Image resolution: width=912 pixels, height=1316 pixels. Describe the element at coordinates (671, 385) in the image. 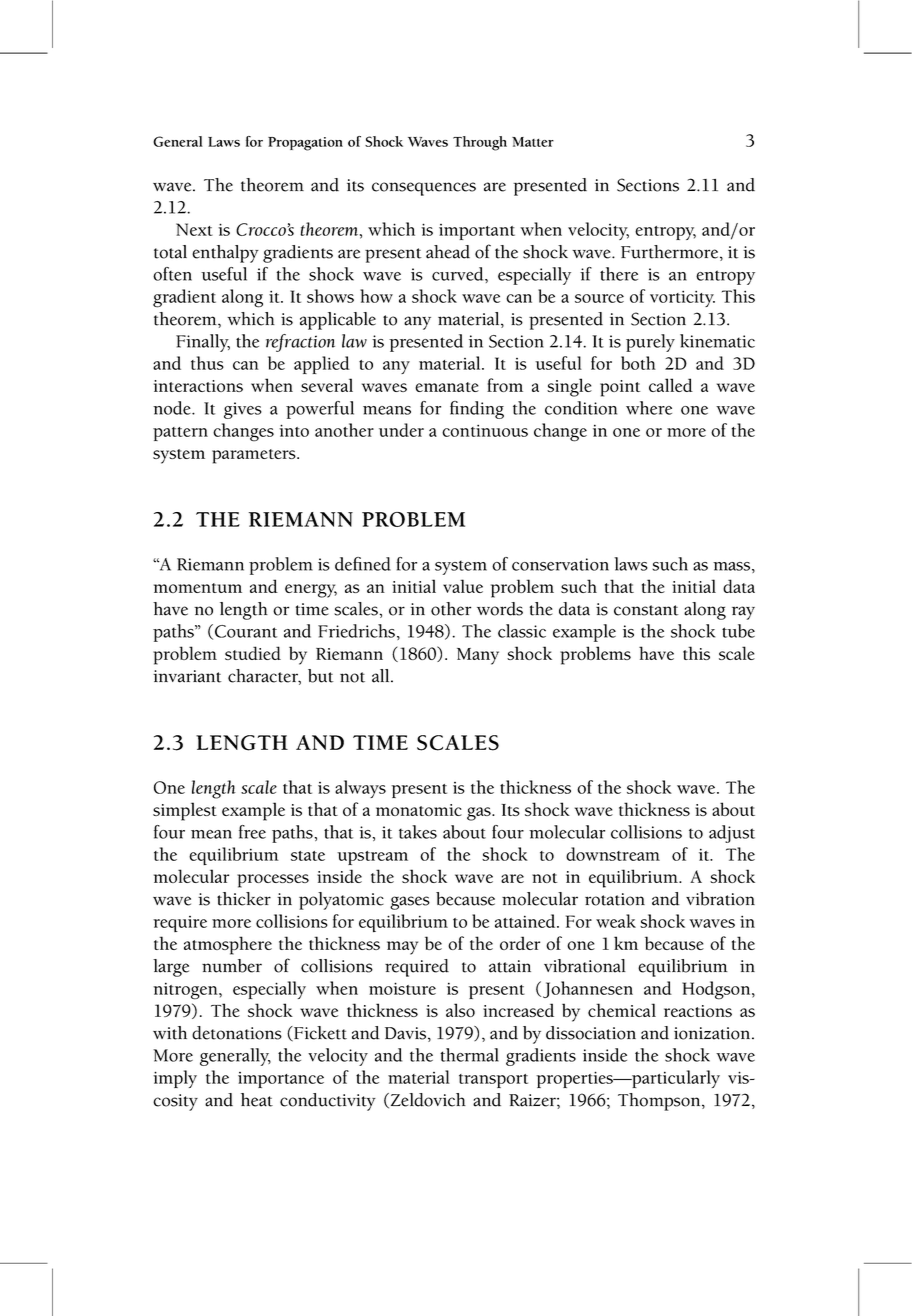

I see `called` at that location.
